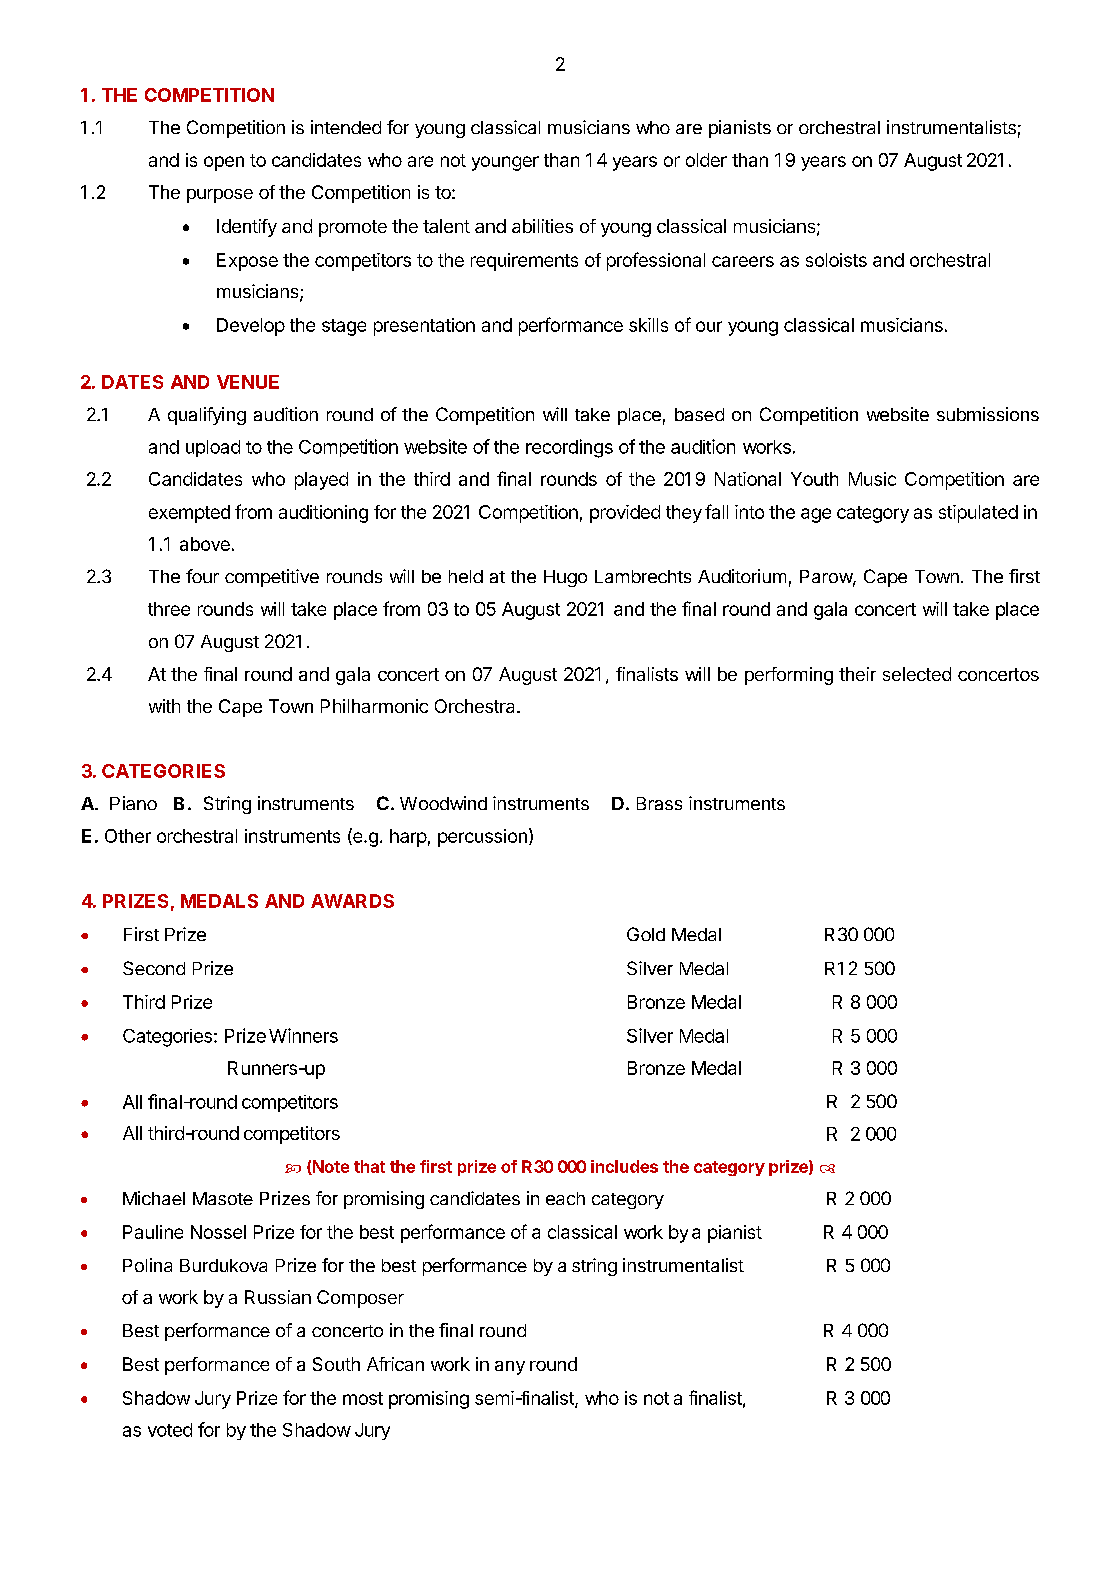  What do you see at coordinates (170, 1430) in the screenshot?
I see `voted` at bounding box center [170, 1430].
